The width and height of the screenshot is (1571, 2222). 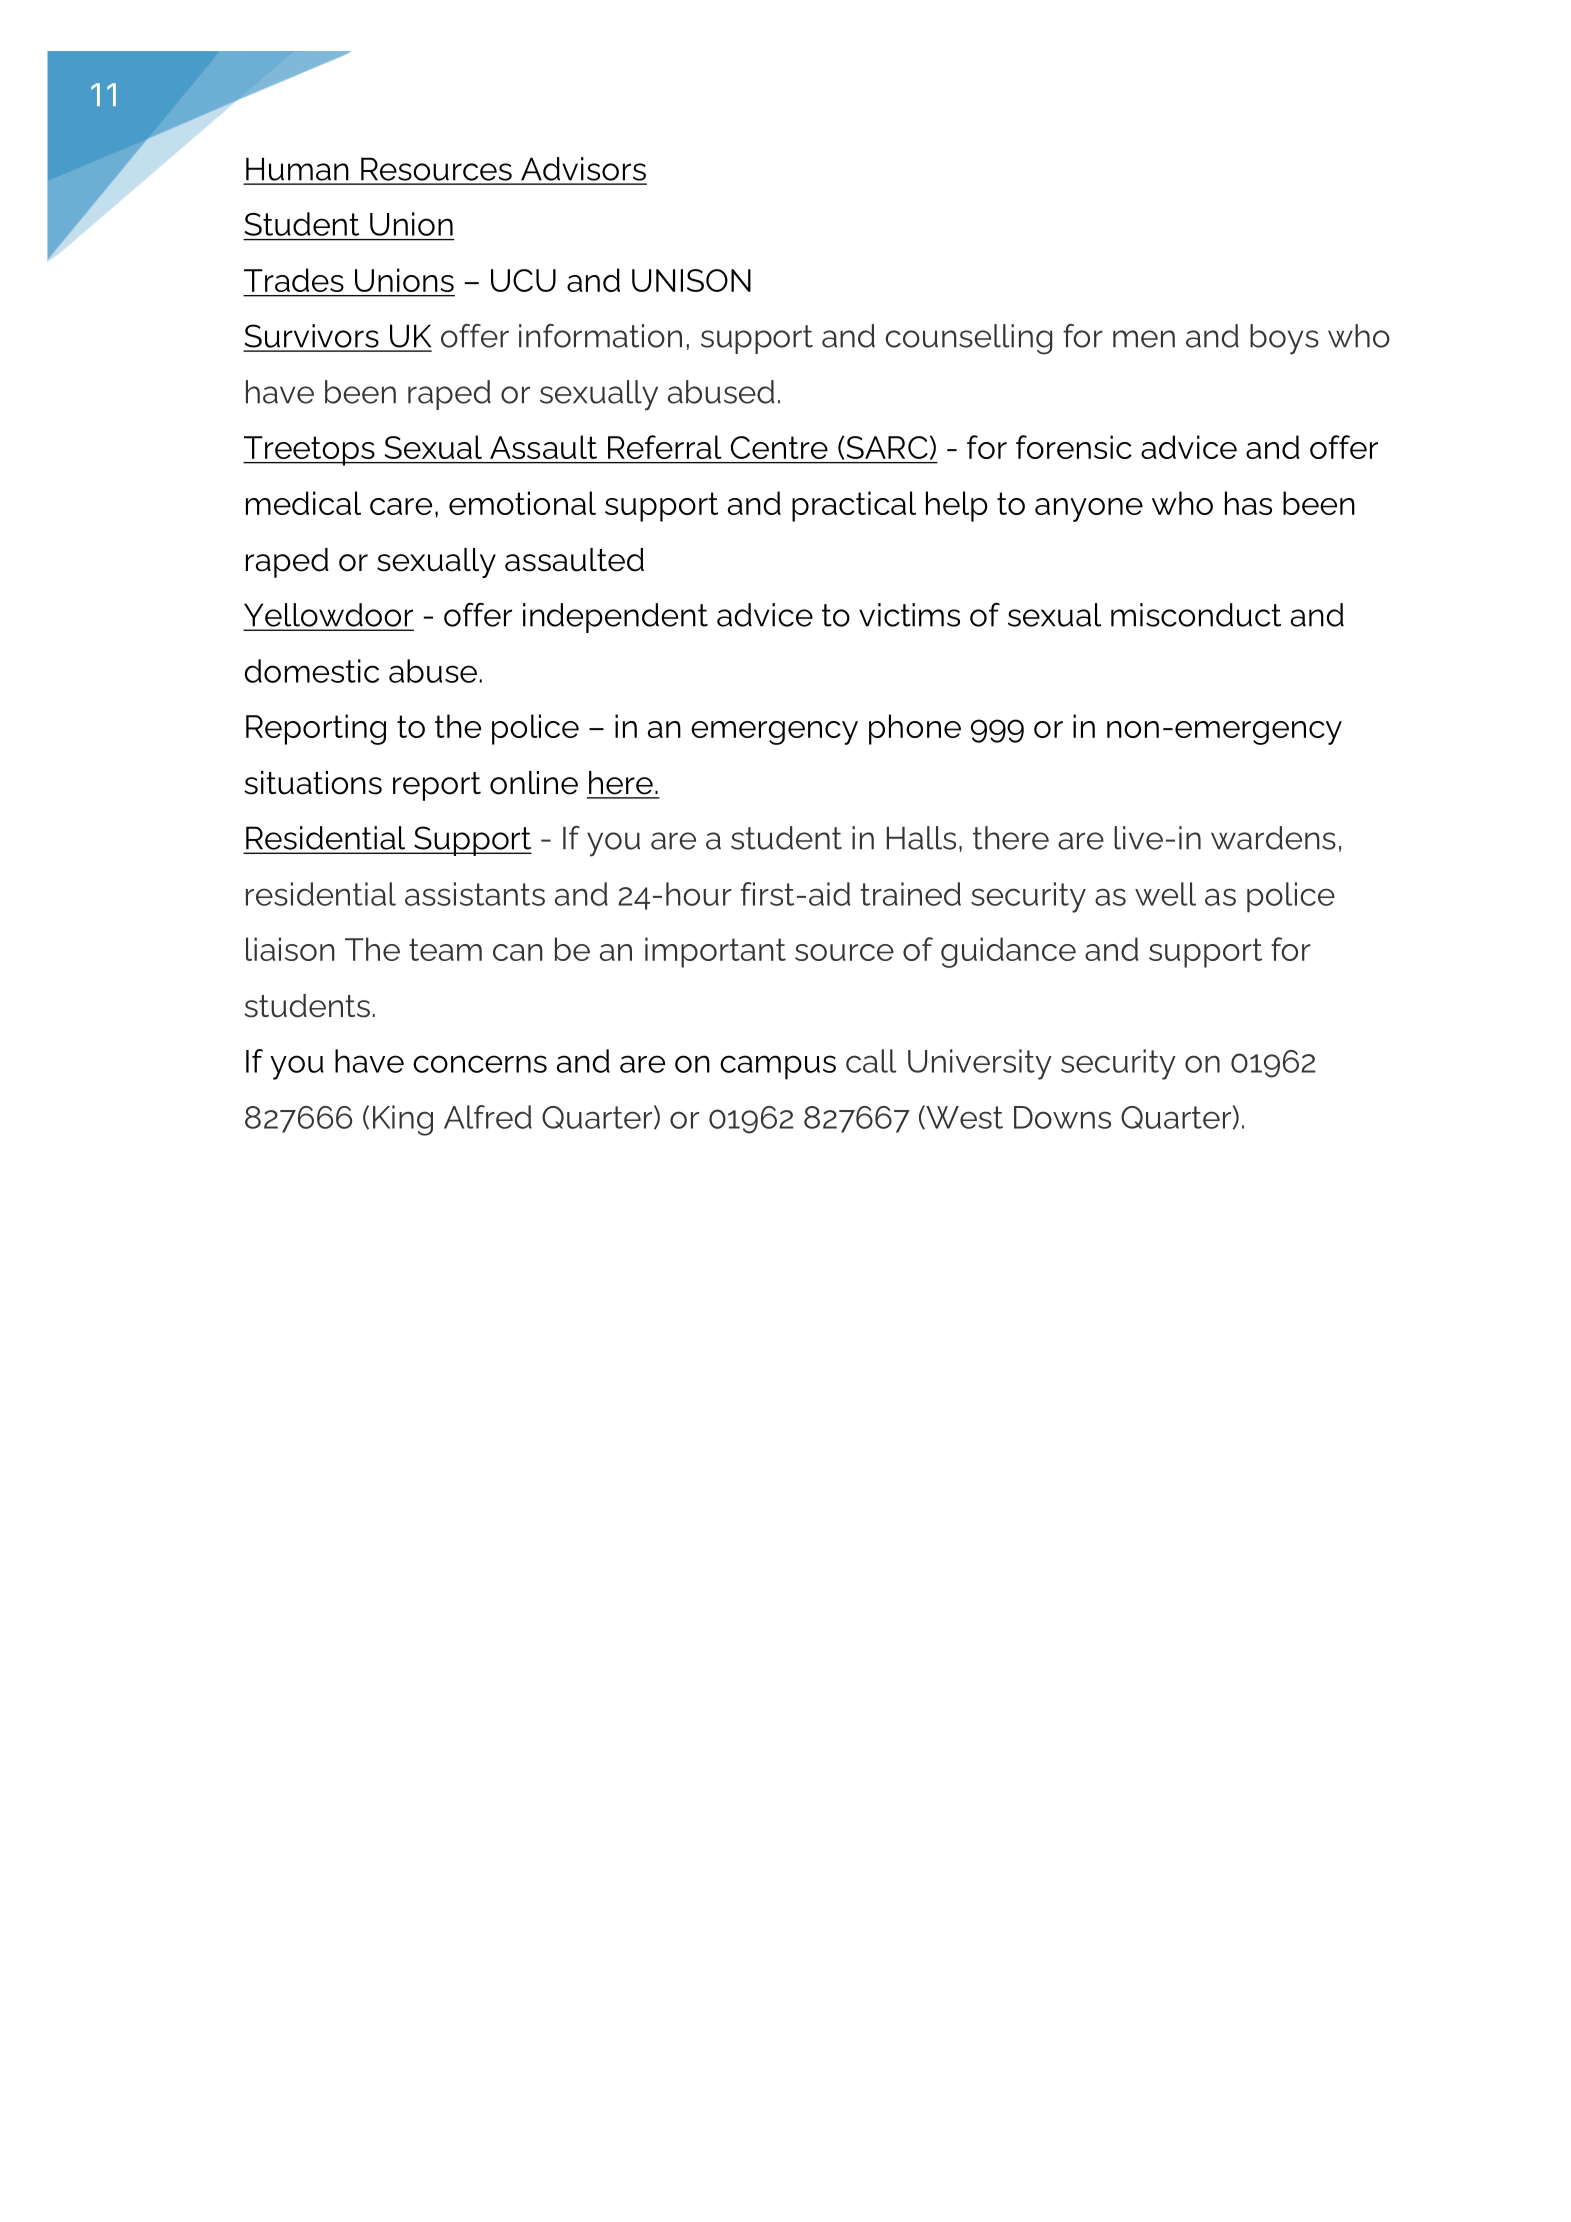 What do you see at coordinates (921, 838) in the screenshot?
I see `Halls` at bounding box center [921, 838].
